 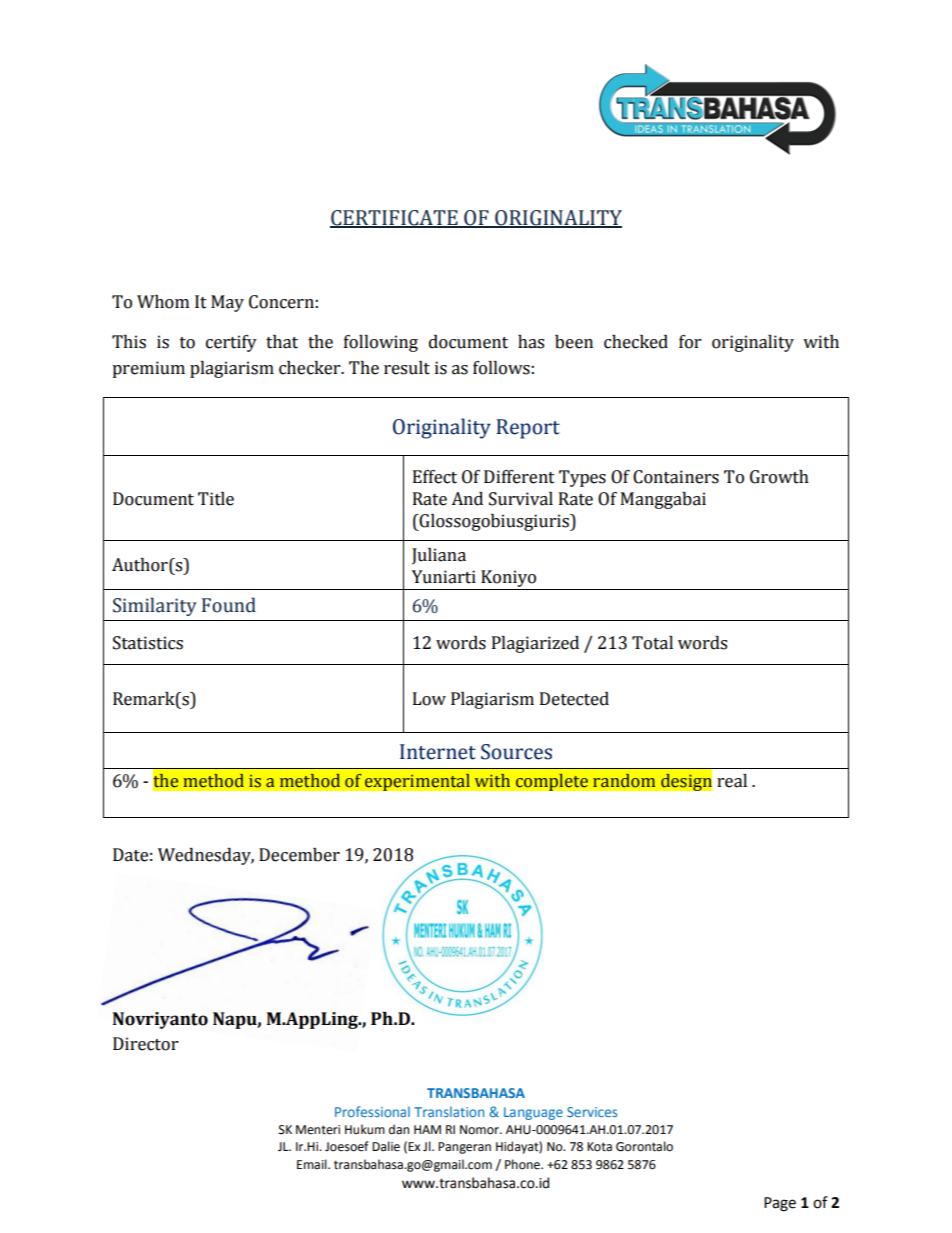 What do you see at coordinates (395, 219) in the document?
I see `CERTIFICATE` at bounding box center [395, 219].
